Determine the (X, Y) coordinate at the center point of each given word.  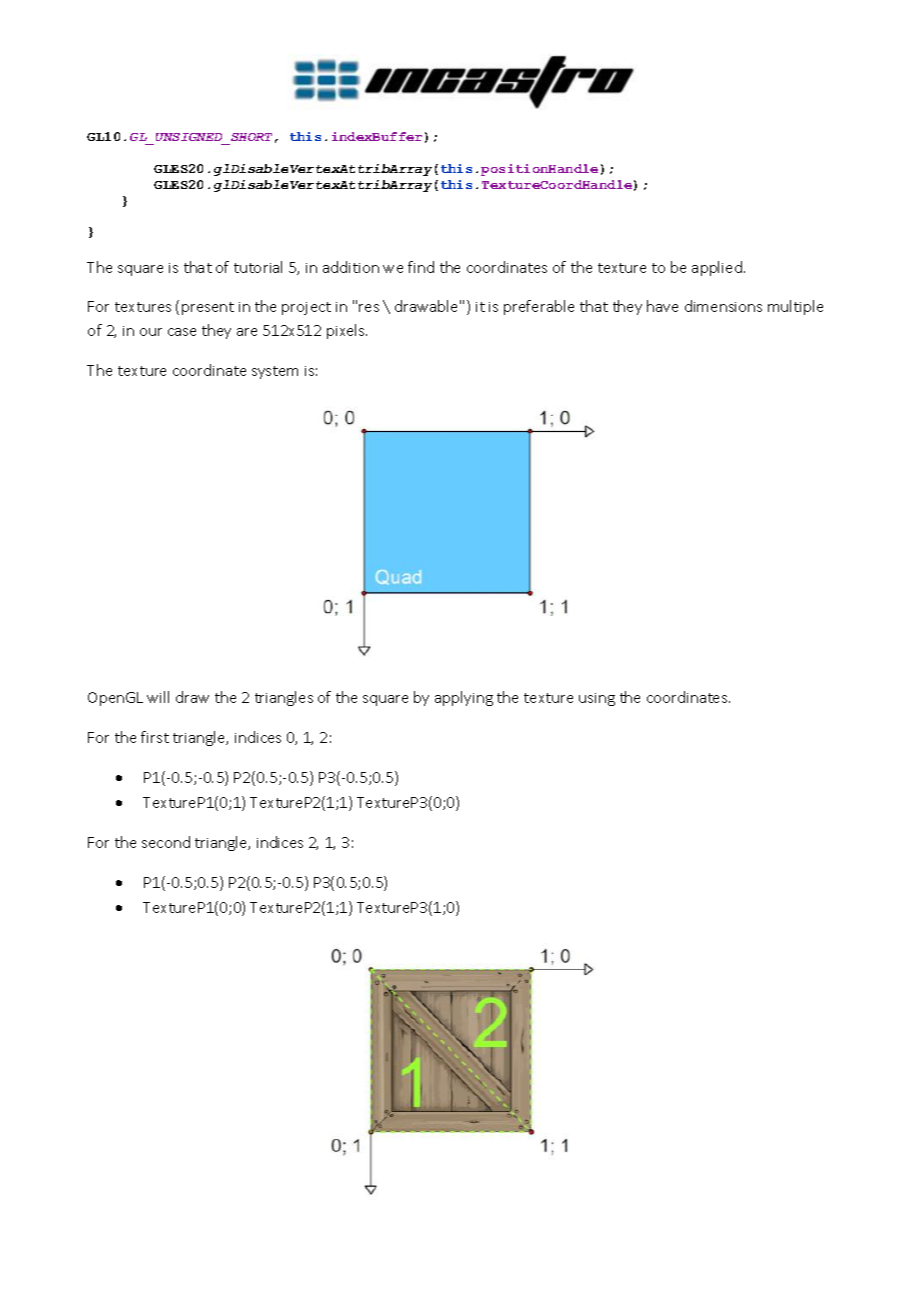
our (151, 332)
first (155, 737)
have (662, 306)
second (166, 842)
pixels (347, 331)
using (597, 699)
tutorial (258, 267)
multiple (795, 307)
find (421, 267)
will (158, 697)
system (275, 372)
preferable (539, 307)
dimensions (723, 306)
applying (464, 698)
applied (718, 268)
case (182, 332)
